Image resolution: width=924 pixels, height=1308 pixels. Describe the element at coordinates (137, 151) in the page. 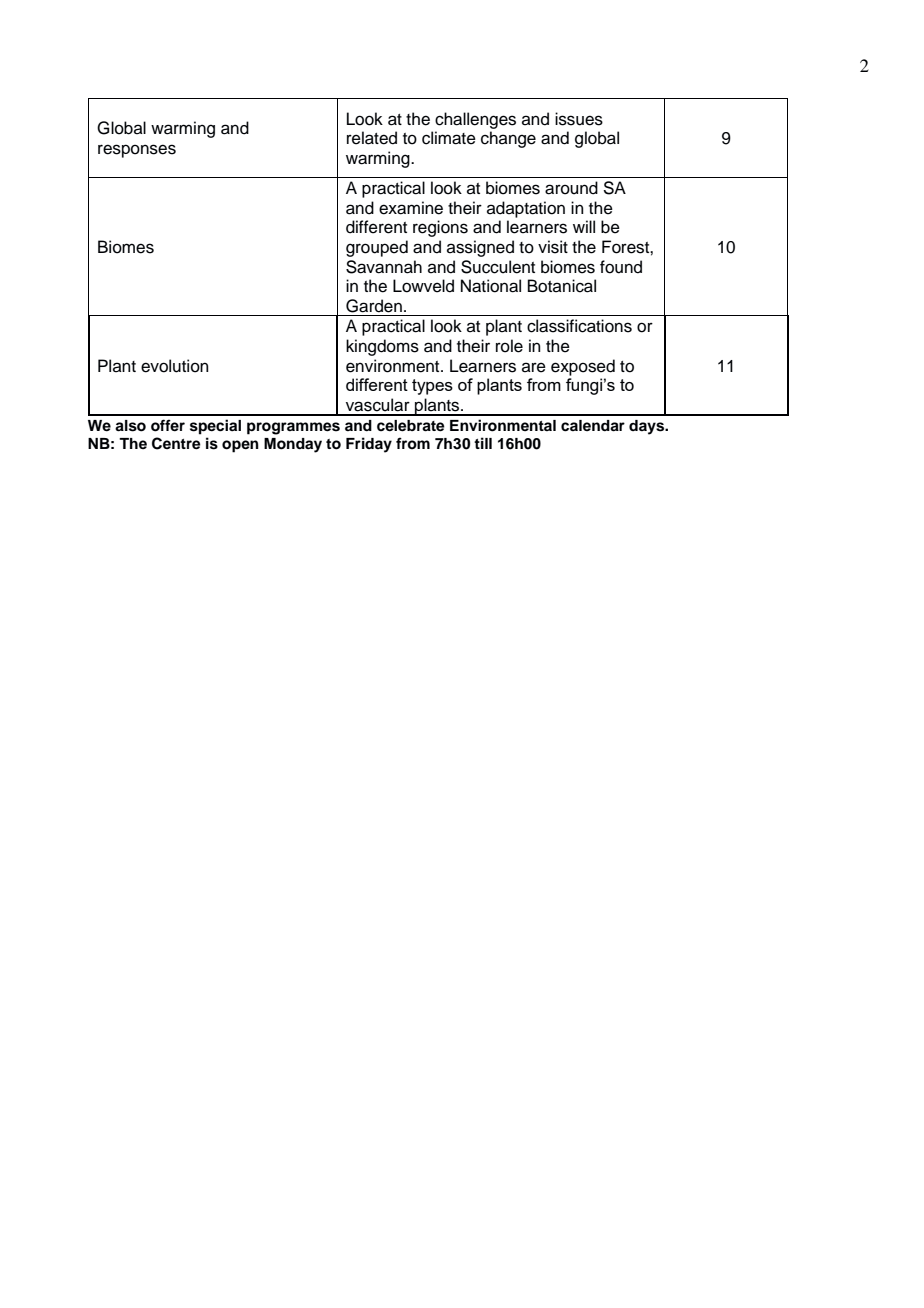

I see `responses` at that location.
